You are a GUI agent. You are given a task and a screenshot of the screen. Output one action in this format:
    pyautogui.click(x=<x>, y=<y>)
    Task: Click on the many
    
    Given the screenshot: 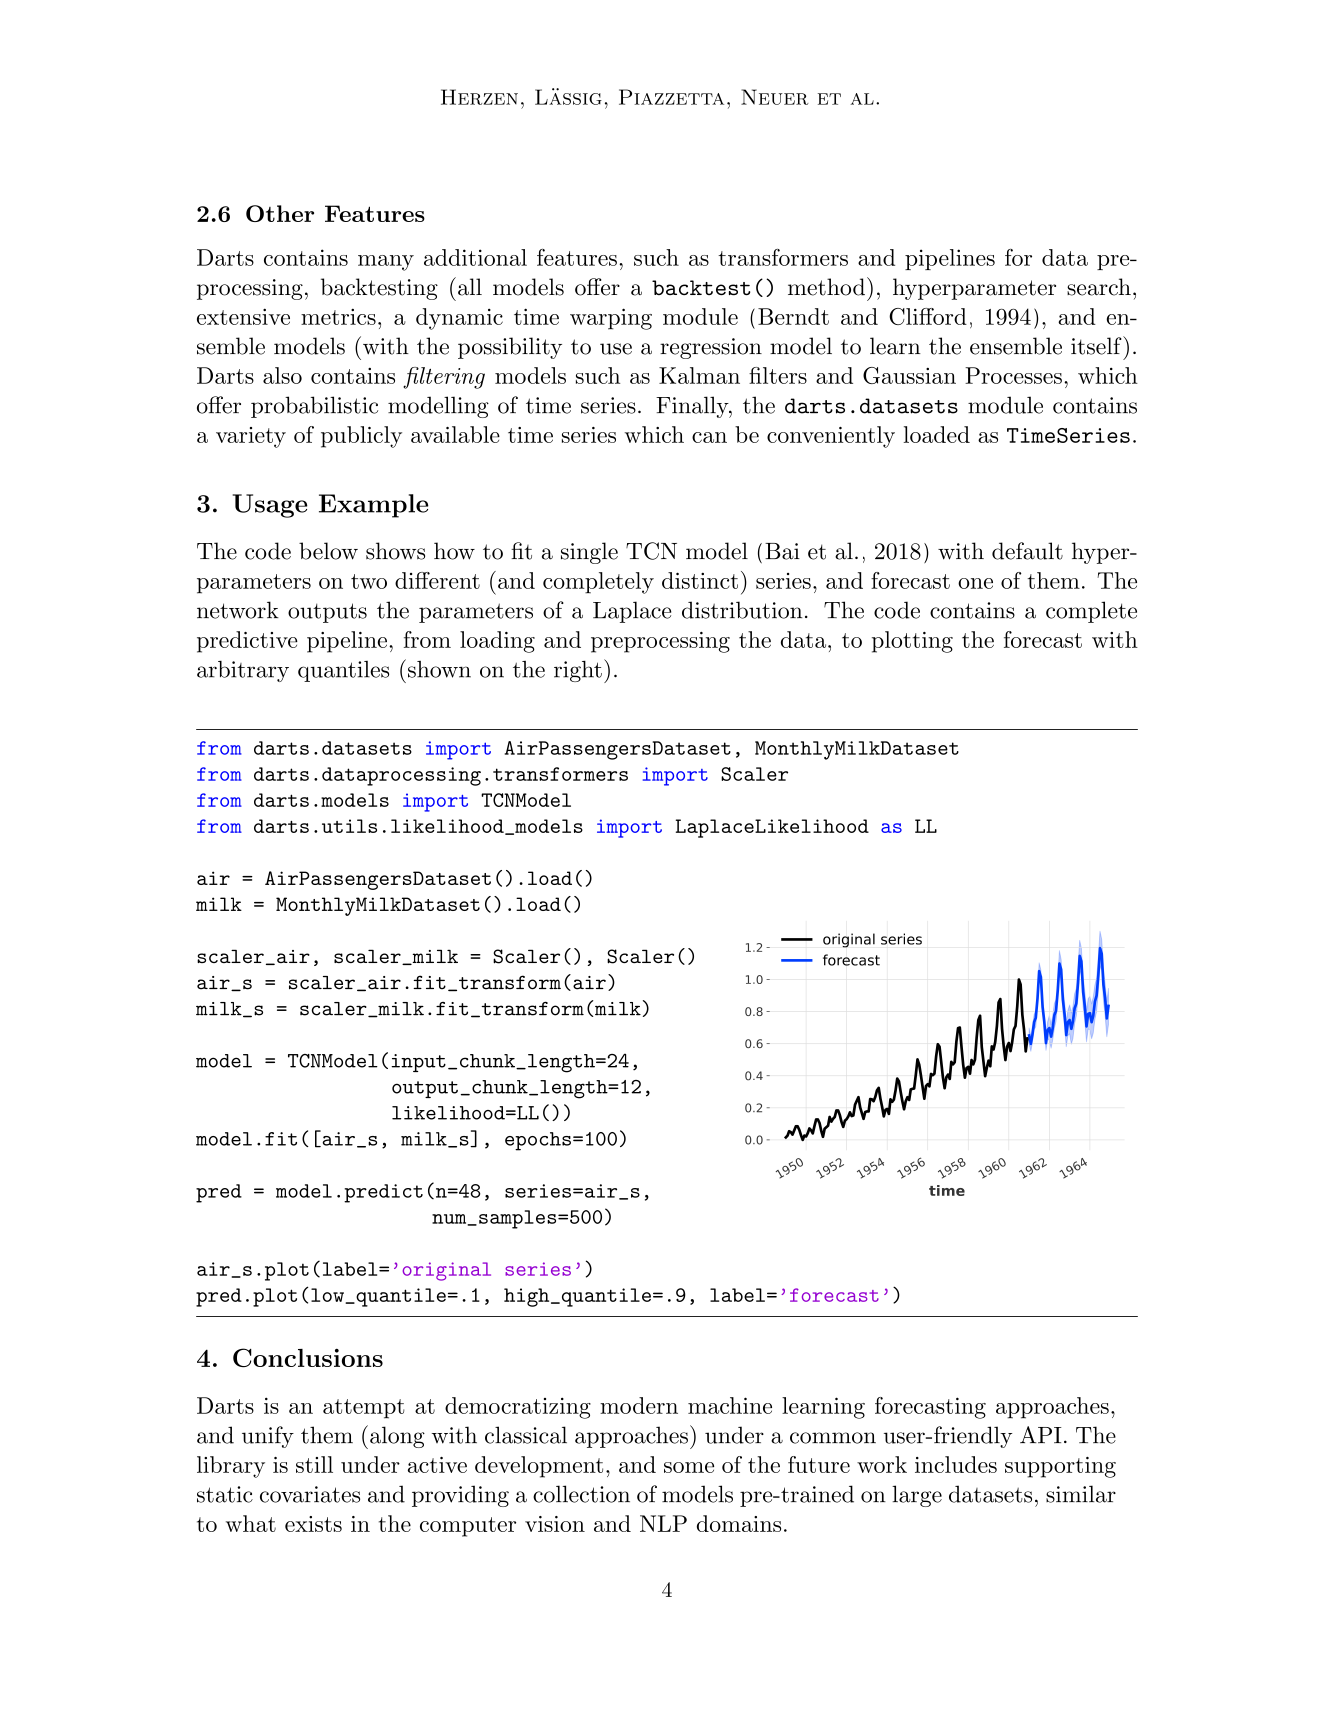 What is the action you would take?
    pyautogui.click(x=386, y=263)
